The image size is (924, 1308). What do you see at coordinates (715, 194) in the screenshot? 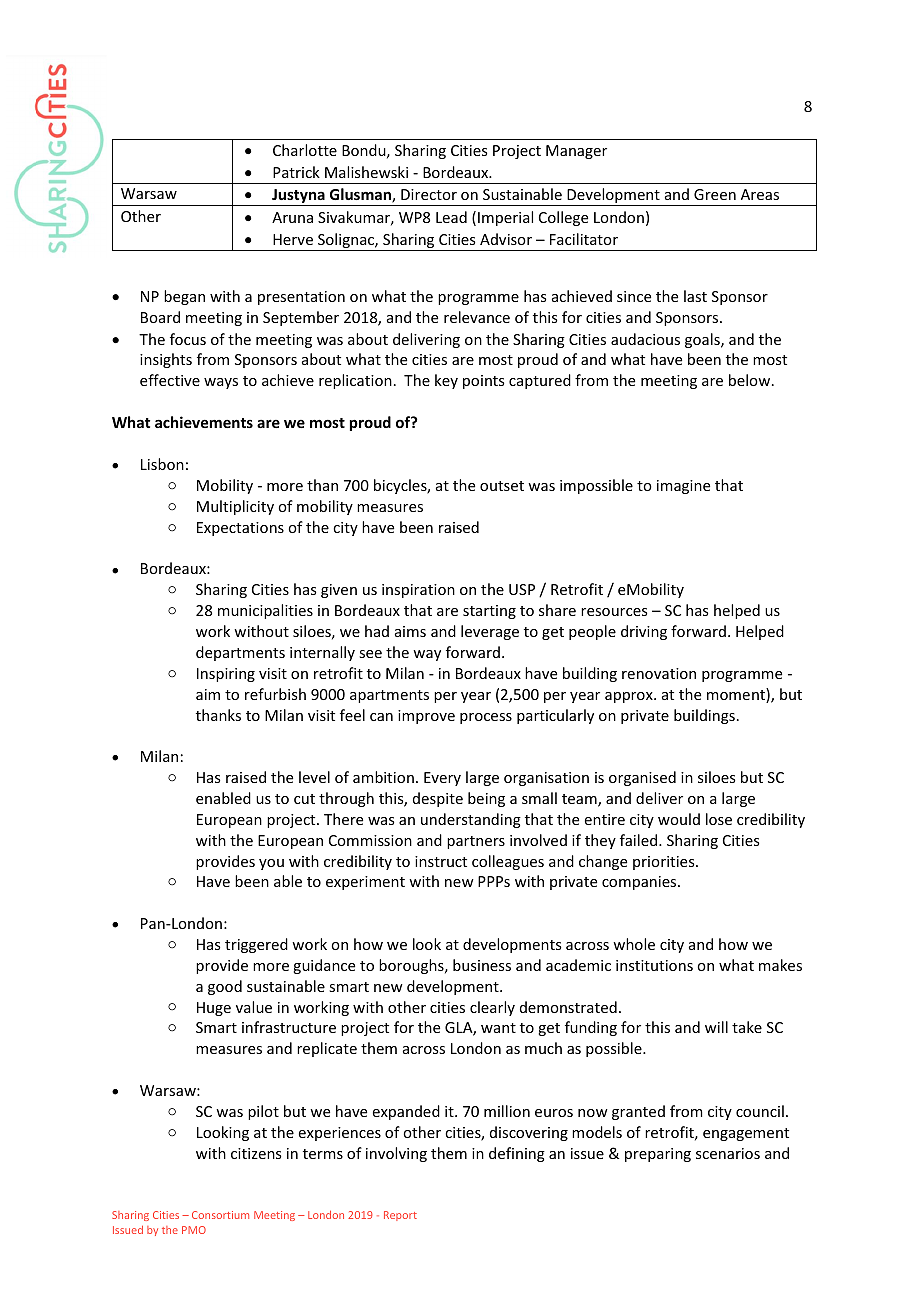
I see `Green` at bounding box center [715, 194].
